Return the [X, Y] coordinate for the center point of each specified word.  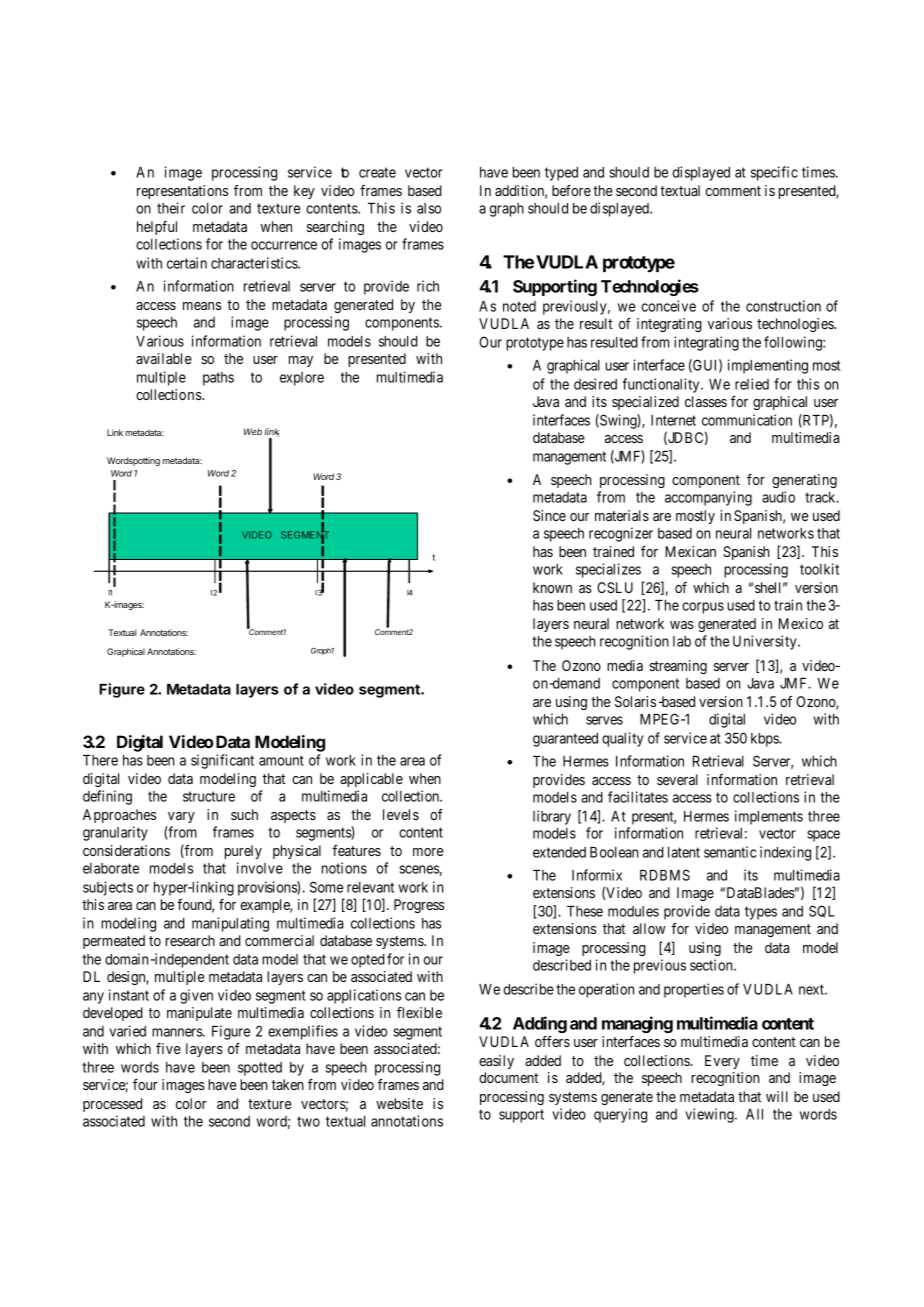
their [171, 208]
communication [747, 420]
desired [595, 384]
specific [774, 173]
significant [222, 761]
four [145, 1084]
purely [243, 852]
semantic [730, 852]
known [552, 587]
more [428, 852]
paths [218, 379]
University [766, 642]
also [429, 208]
